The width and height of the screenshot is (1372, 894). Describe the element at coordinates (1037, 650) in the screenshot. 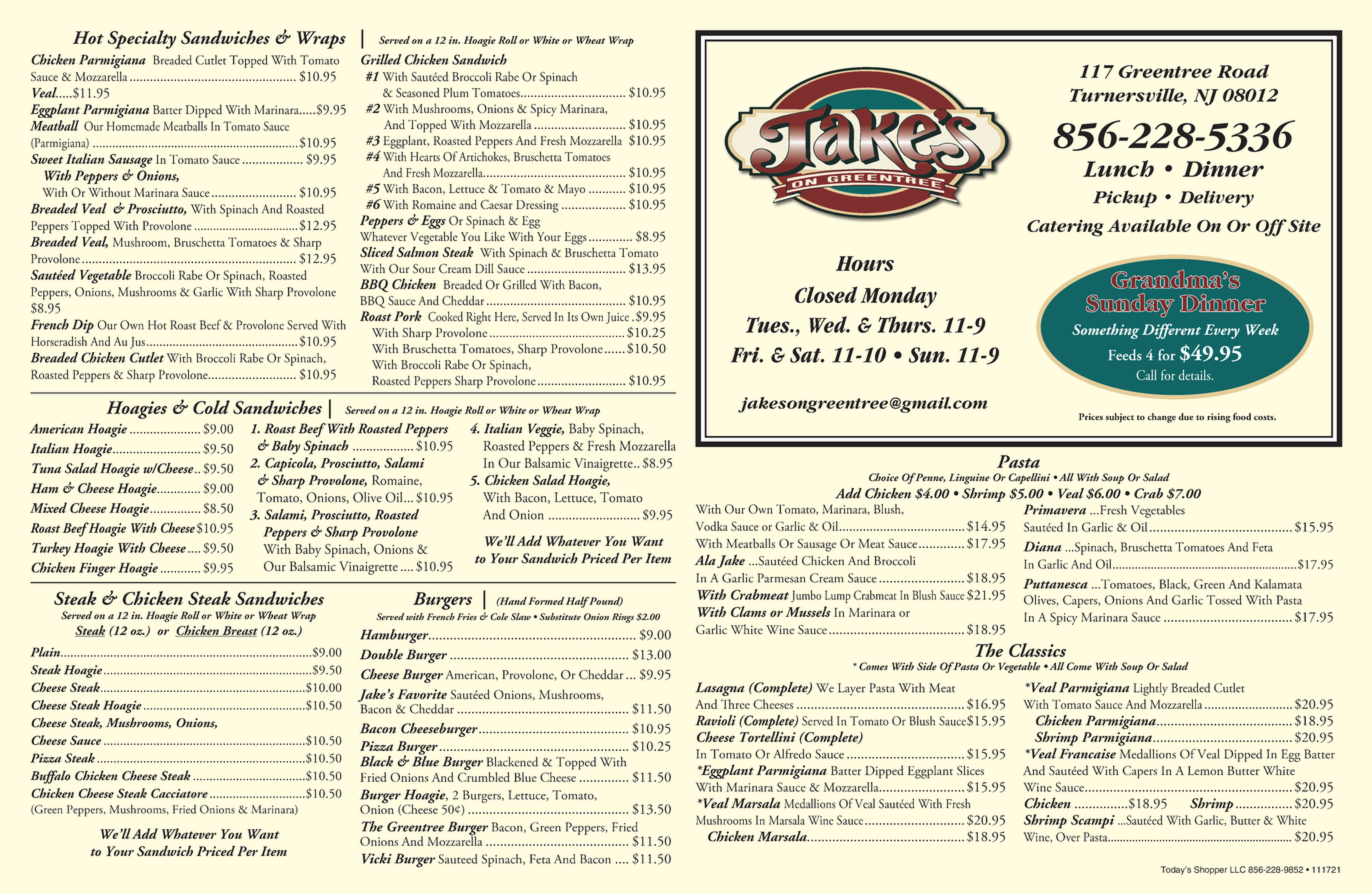

I see `Classics` at that location.
